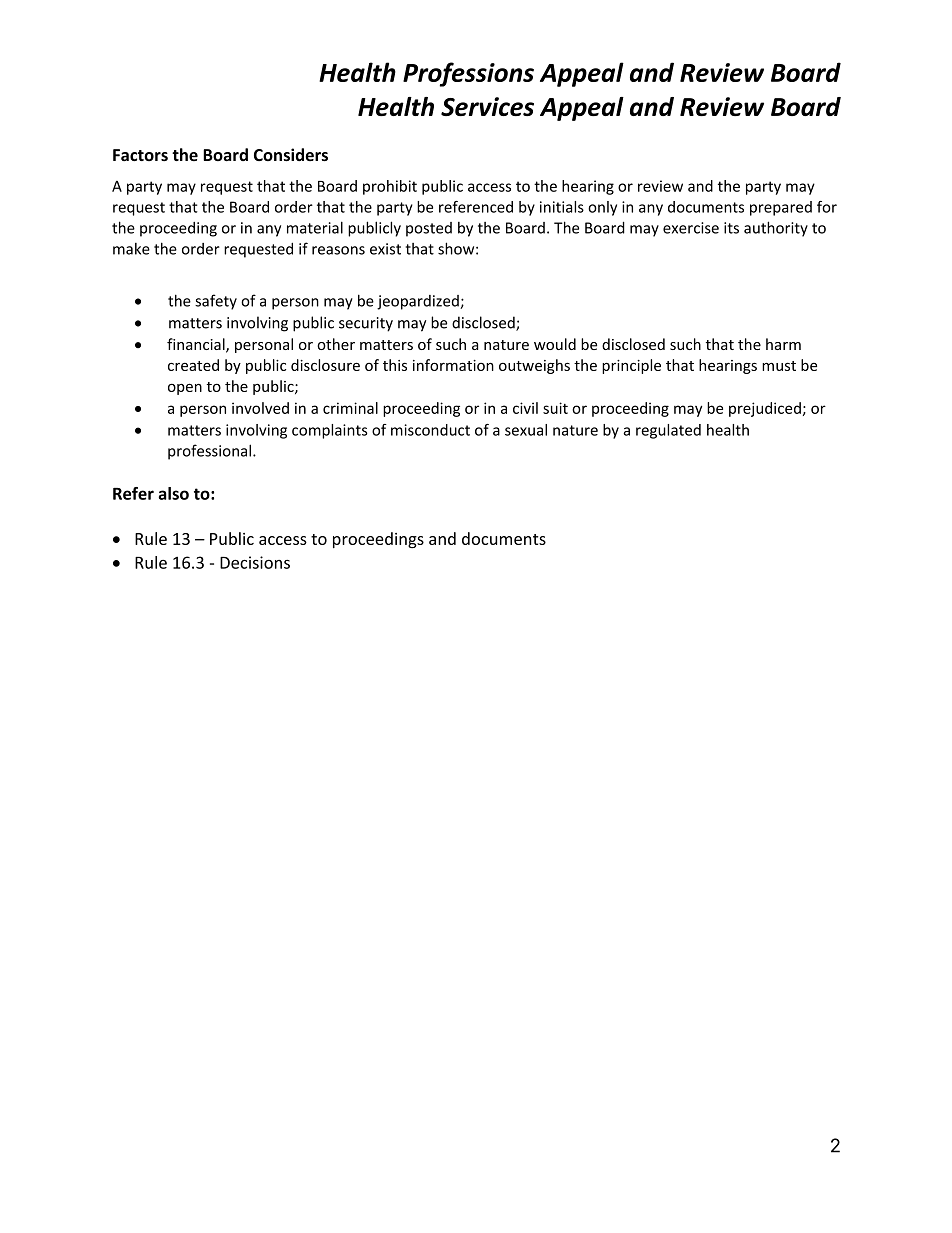 The height and width of the screenshot is (1233, 952). What do you see at coordinates (140, 155) in the screenshot?
I see `Factors` at bounding box center [140, 155].
